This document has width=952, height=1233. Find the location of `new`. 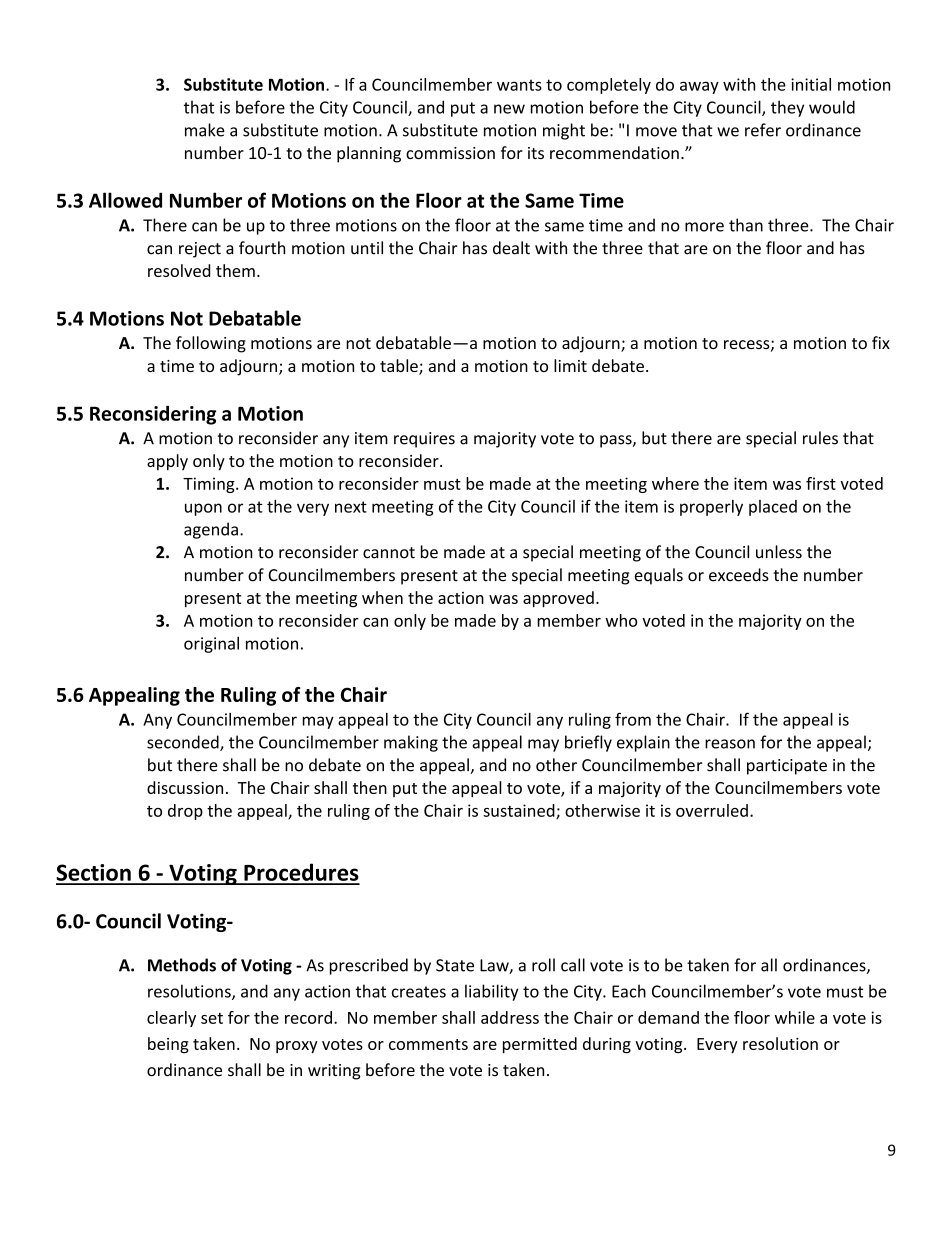

new is located at coordinates (509, 109).
